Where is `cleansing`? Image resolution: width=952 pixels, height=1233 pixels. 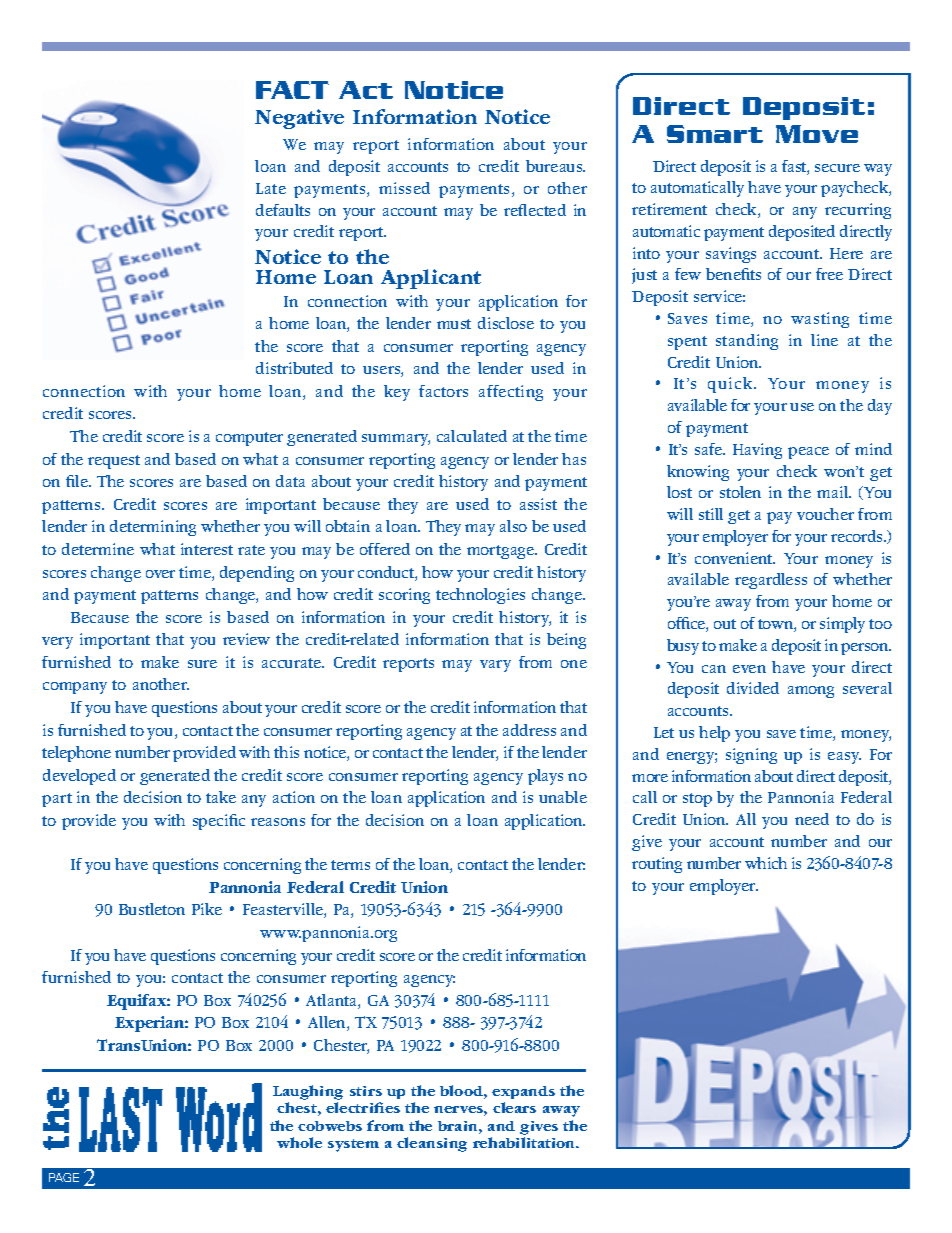 cleansing is located at coordinates (432, 1144).
